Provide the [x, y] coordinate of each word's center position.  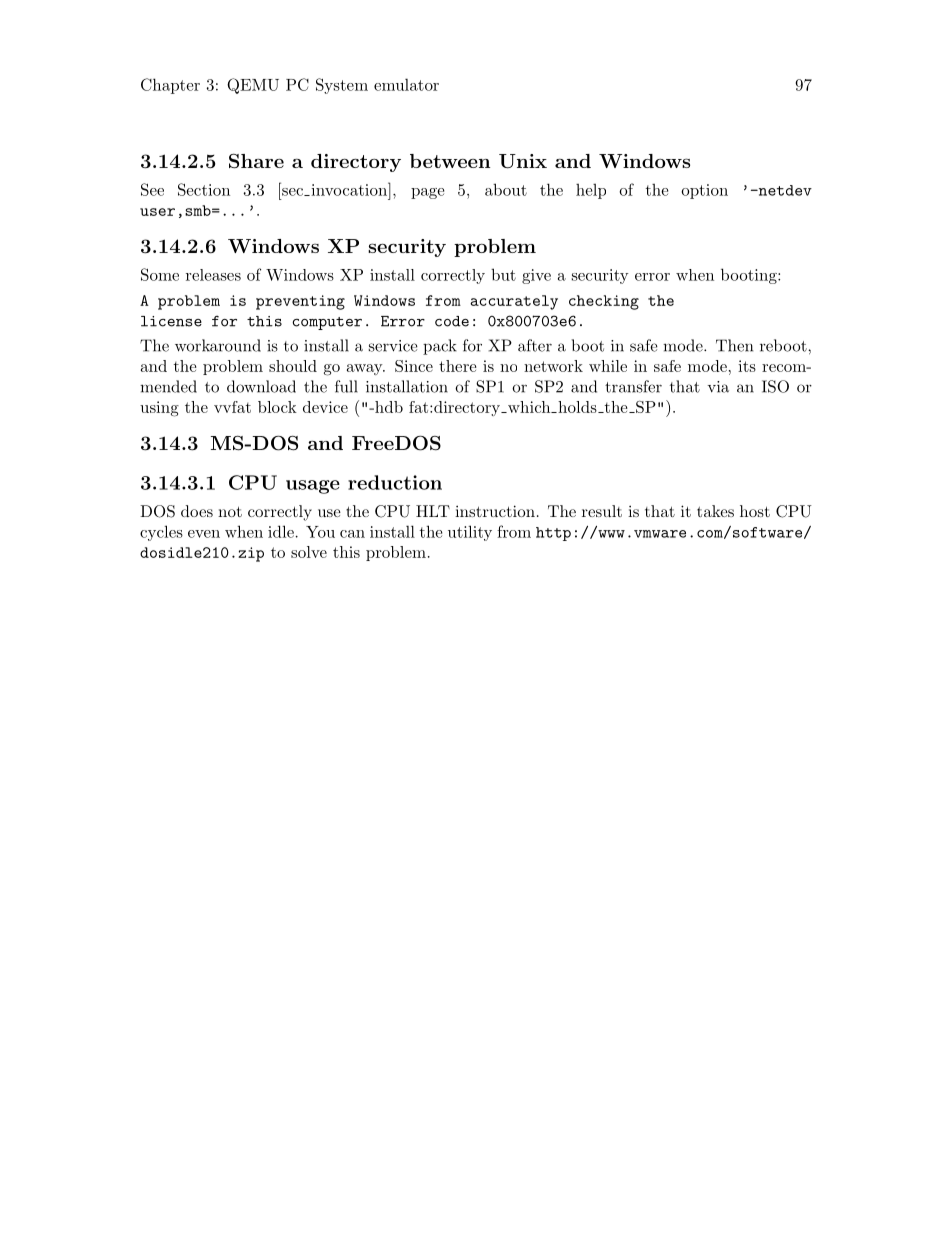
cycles [161, 533]
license [171, 321]
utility [470, 533]
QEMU [253, 86]
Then [734, 345]
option [704, 191]
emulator [406, 84]
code [452, 321]
